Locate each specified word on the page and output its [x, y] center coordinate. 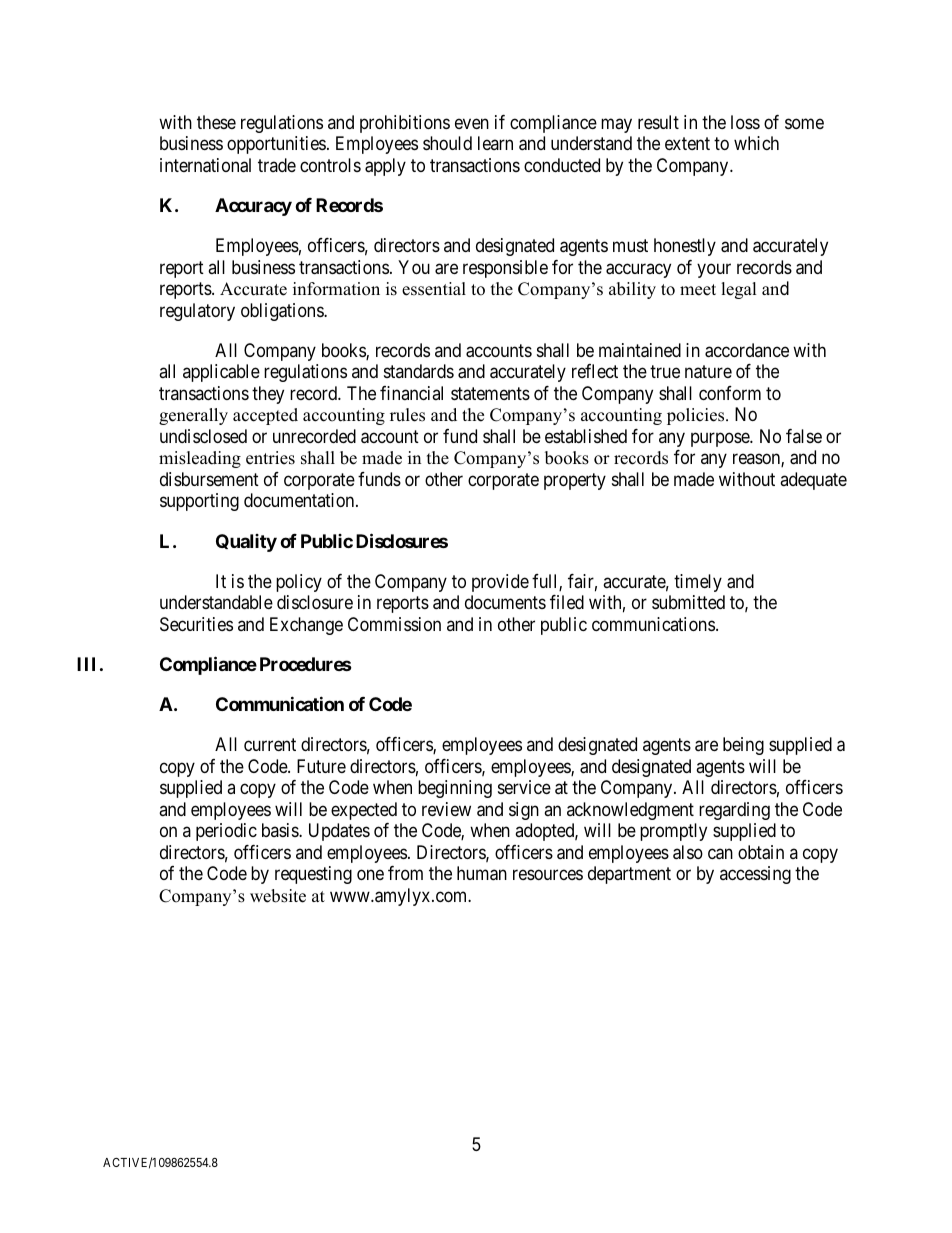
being [743, 746]
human [482, 873]
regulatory [197, 312]
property [575, 481]
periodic [226, 832]
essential [434, 289]
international [205, 165]
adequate [813, 481]
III [86, 664]
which [756, 143]
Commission [394, 624]
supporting [199, 502]
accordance [747, 350]
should [447, 143]
